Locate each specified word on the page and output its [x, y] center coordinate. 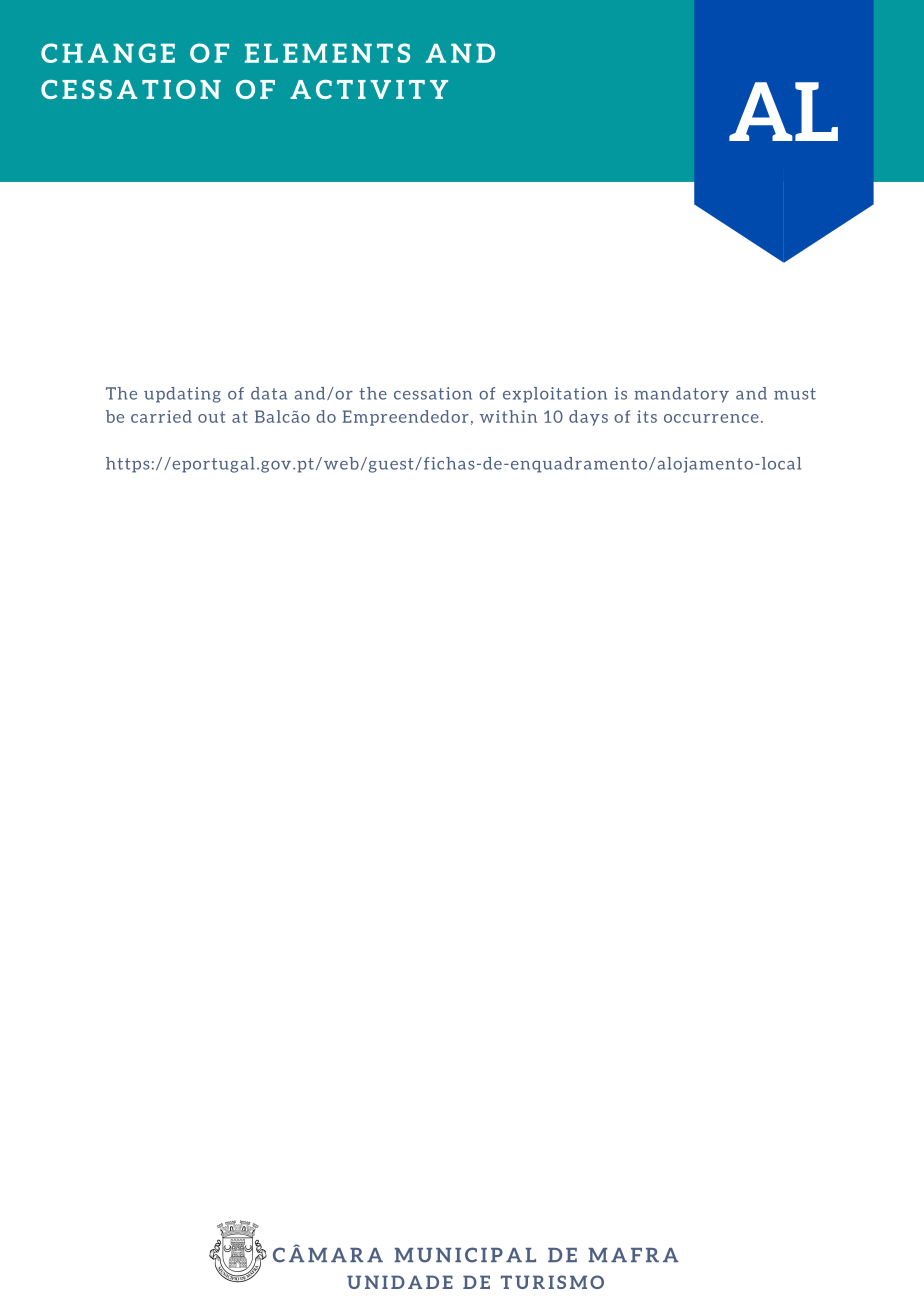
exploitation [555, 395]
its [647, 416]
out [211, 417]
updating [182, 395]
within [508, 416]
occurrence [711, 418]
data [269, 393]
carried [161, 416]
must [795, 394]
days [588, 418]
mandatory [681, 395]
